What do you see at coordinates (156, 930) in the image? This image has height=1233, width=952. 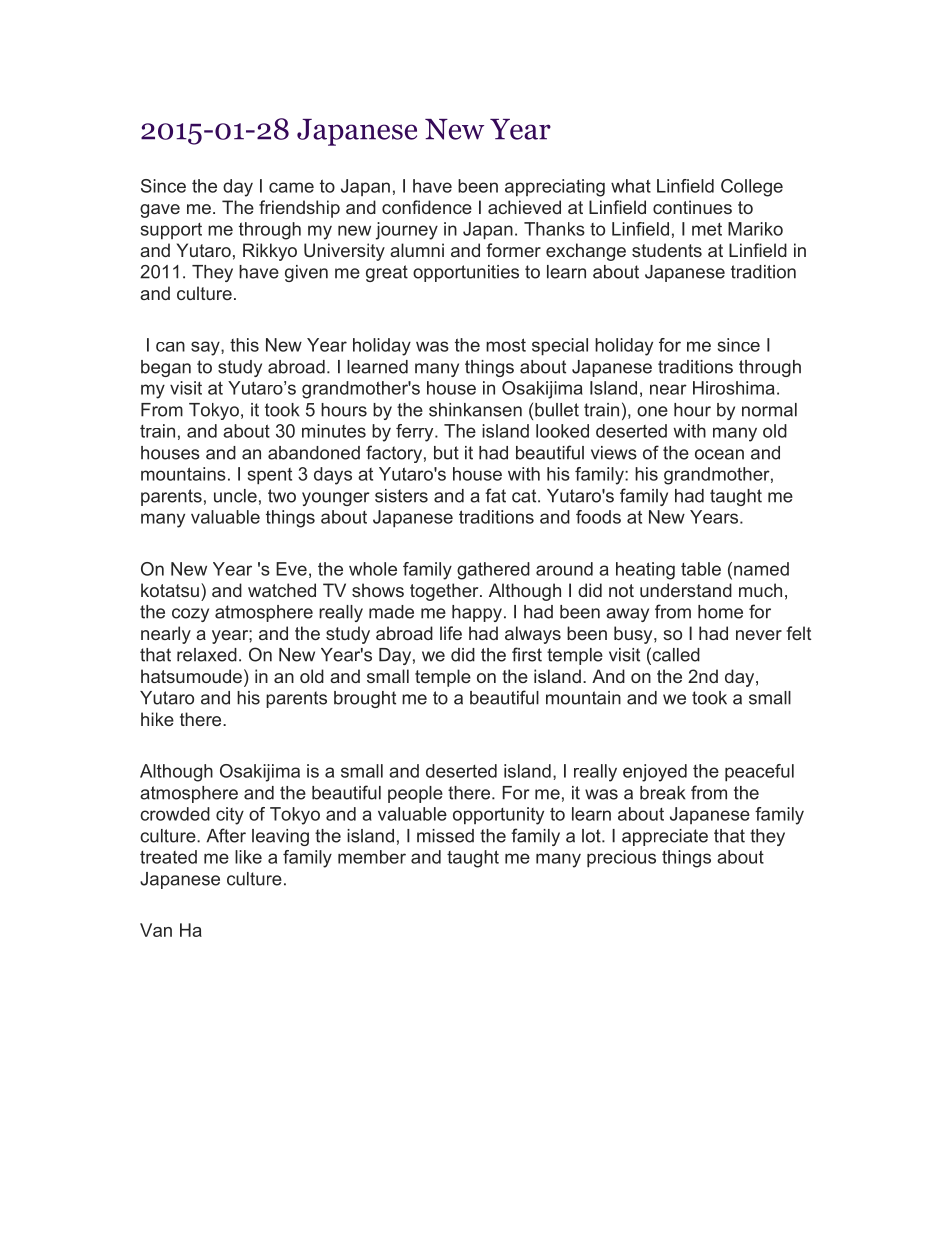 I see `Van` at bounding box center [156, 930].
